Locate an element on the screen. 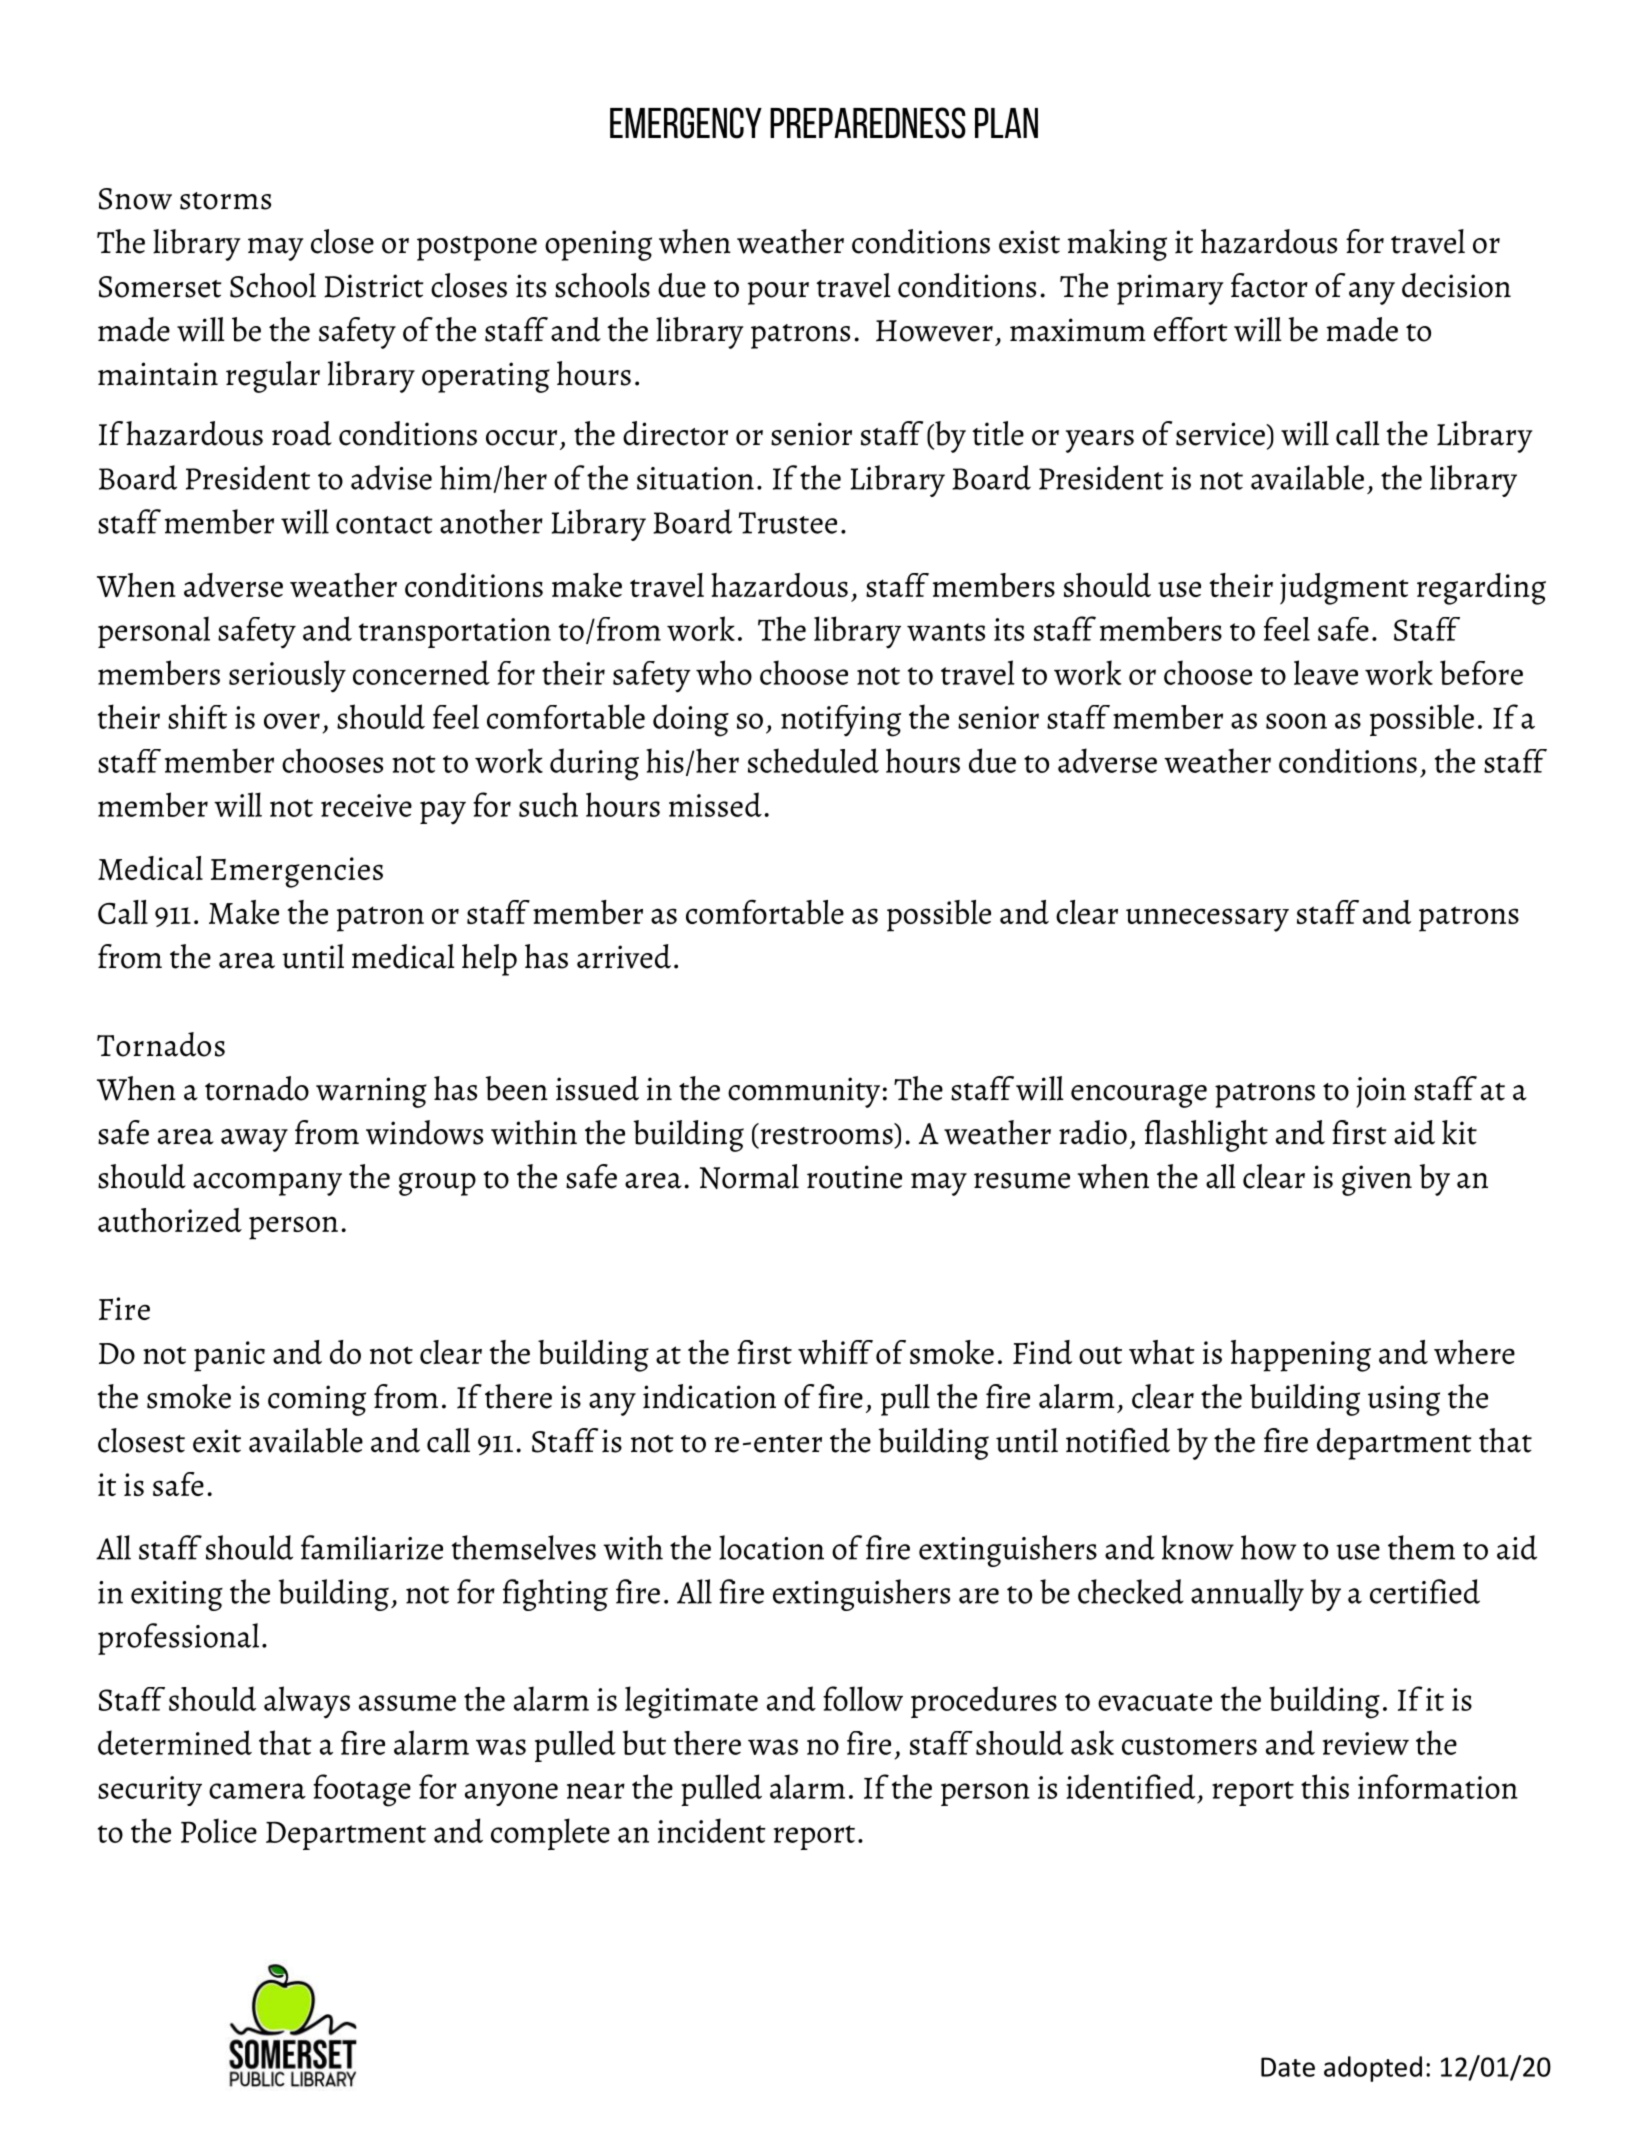 This screenshot has height=2133, width=1648. factor is located at coordinates (1269, 285).
